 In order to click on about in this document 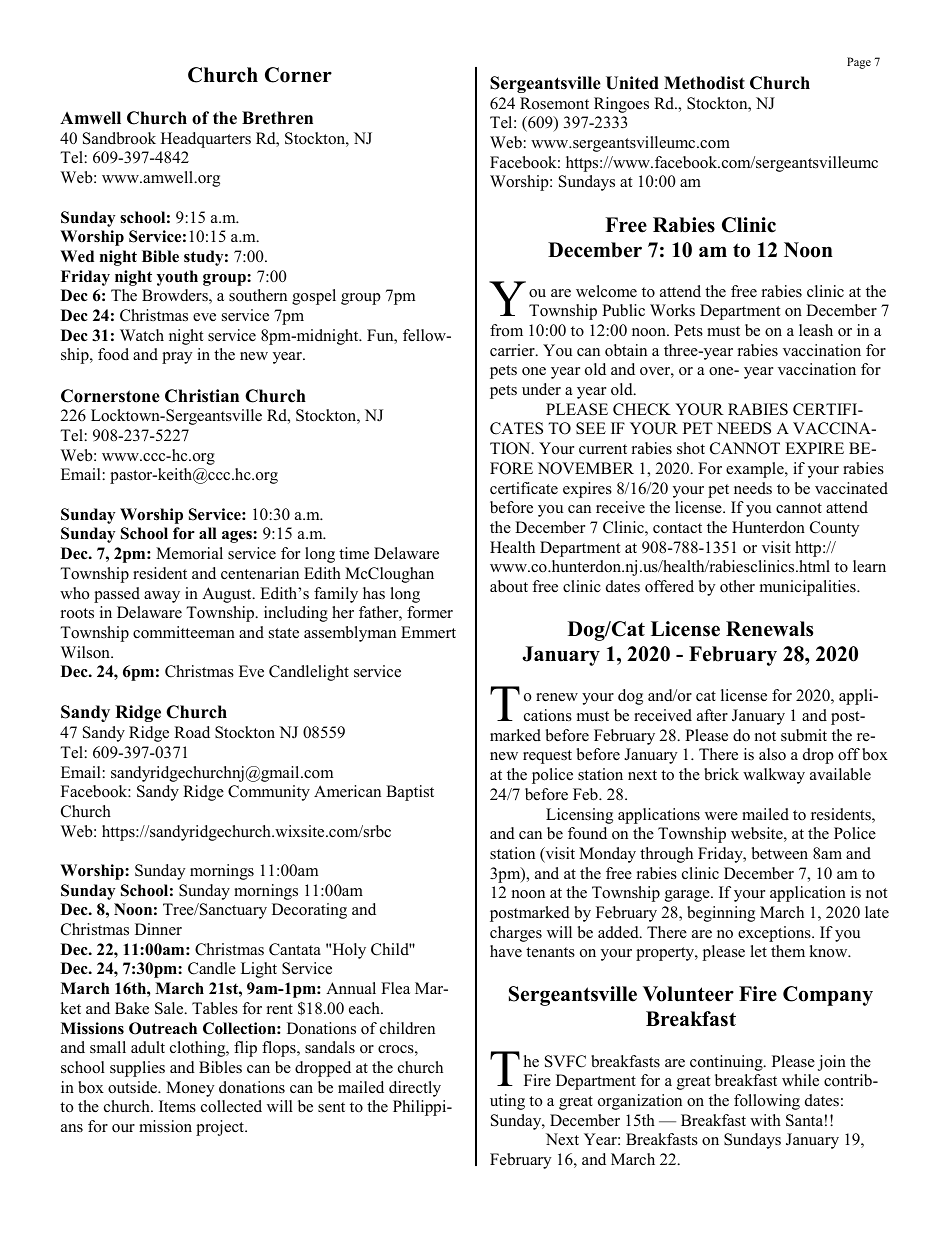, I will do `click(509, 586)`.
